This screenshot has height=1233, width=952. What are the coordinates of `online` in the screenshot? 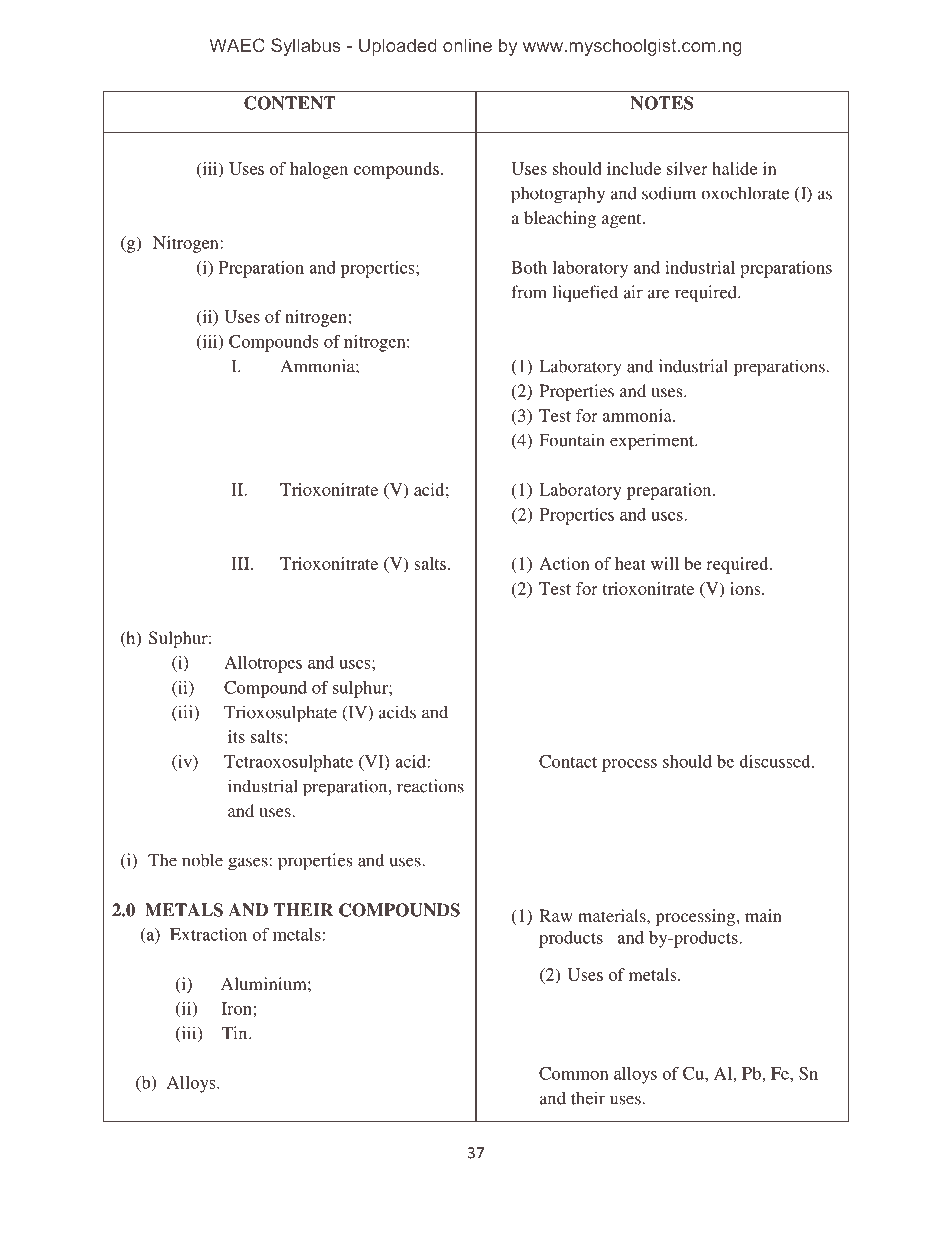 It's located at (467, 45).
